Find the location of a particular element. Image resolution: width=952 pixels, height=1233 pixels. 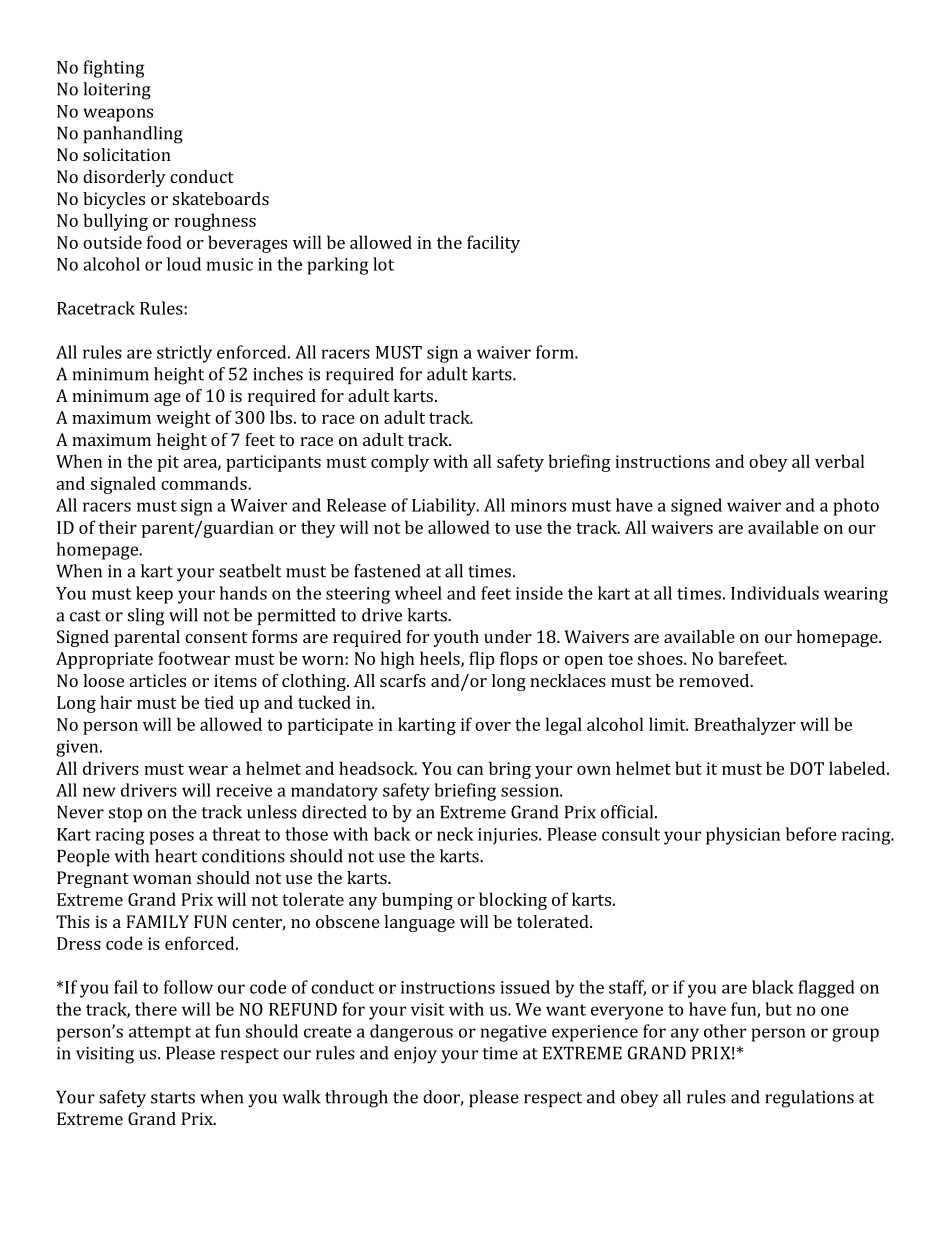

parking is located at coordinates (338, 266).
